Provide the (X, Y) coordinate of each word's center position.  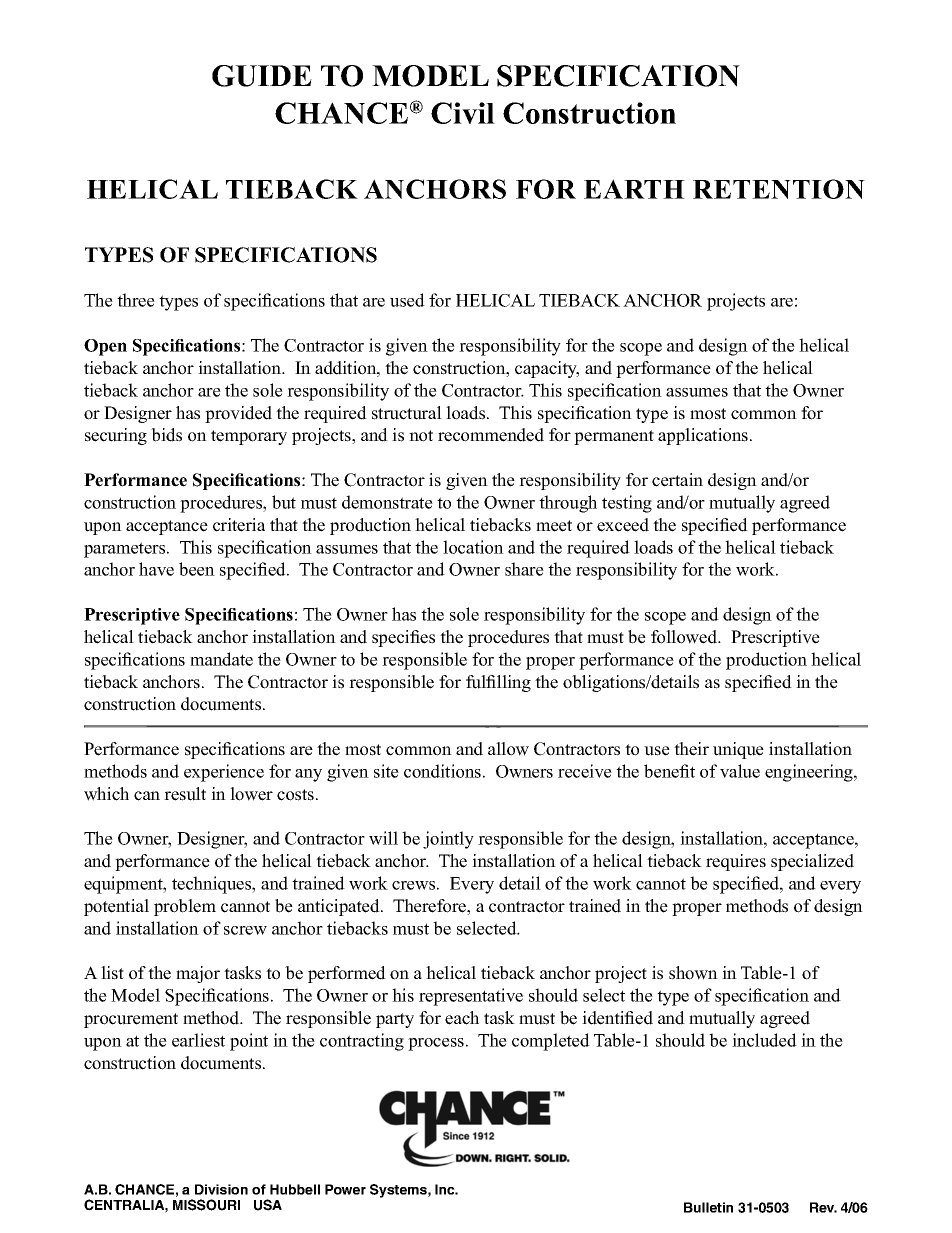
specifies (403, 638)
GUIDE (262, 76)
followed (685, 637)
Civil (463, 113)
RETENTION (779, 189)
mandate (221, 659)
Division (221, 1189)
